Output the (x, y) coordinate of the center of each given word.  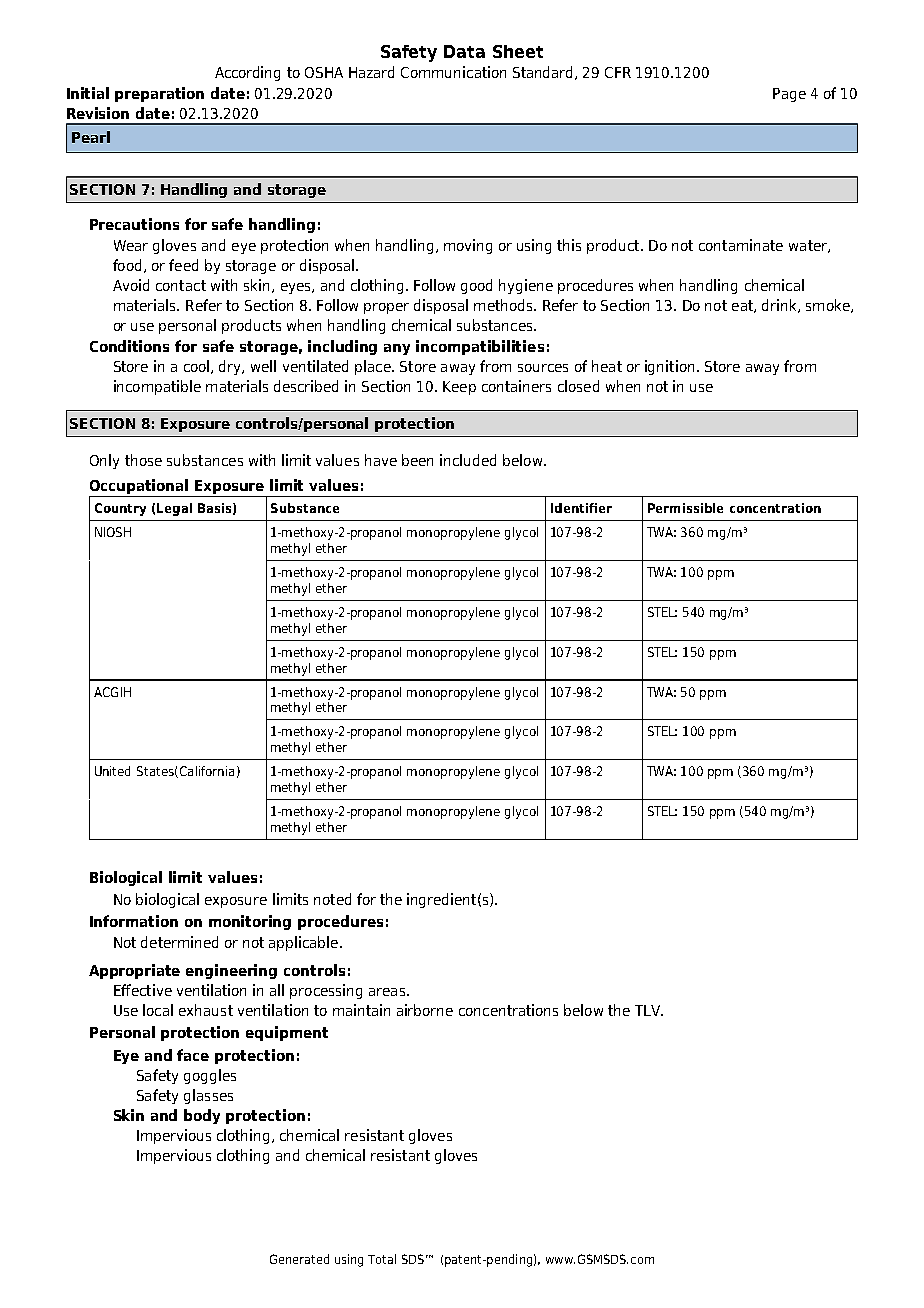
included (468, 460)
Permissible (685, 508)
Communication (453, 72)
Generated (299, 1259)
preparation (159, 94)
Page (789, 95)
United (112, 771)
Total (382, 1259)
